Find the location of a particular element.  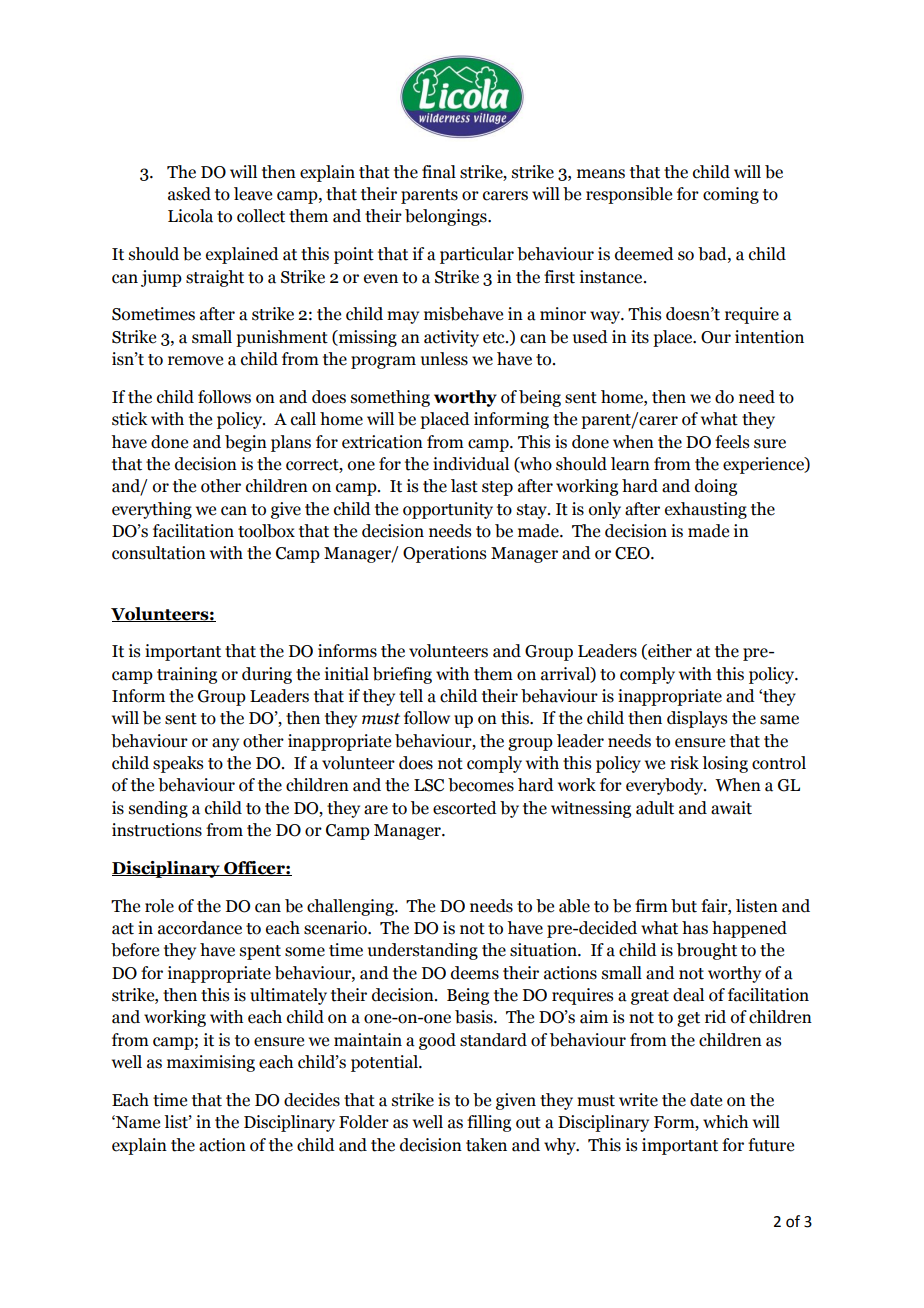

during is located at coordinates (267, 675).
